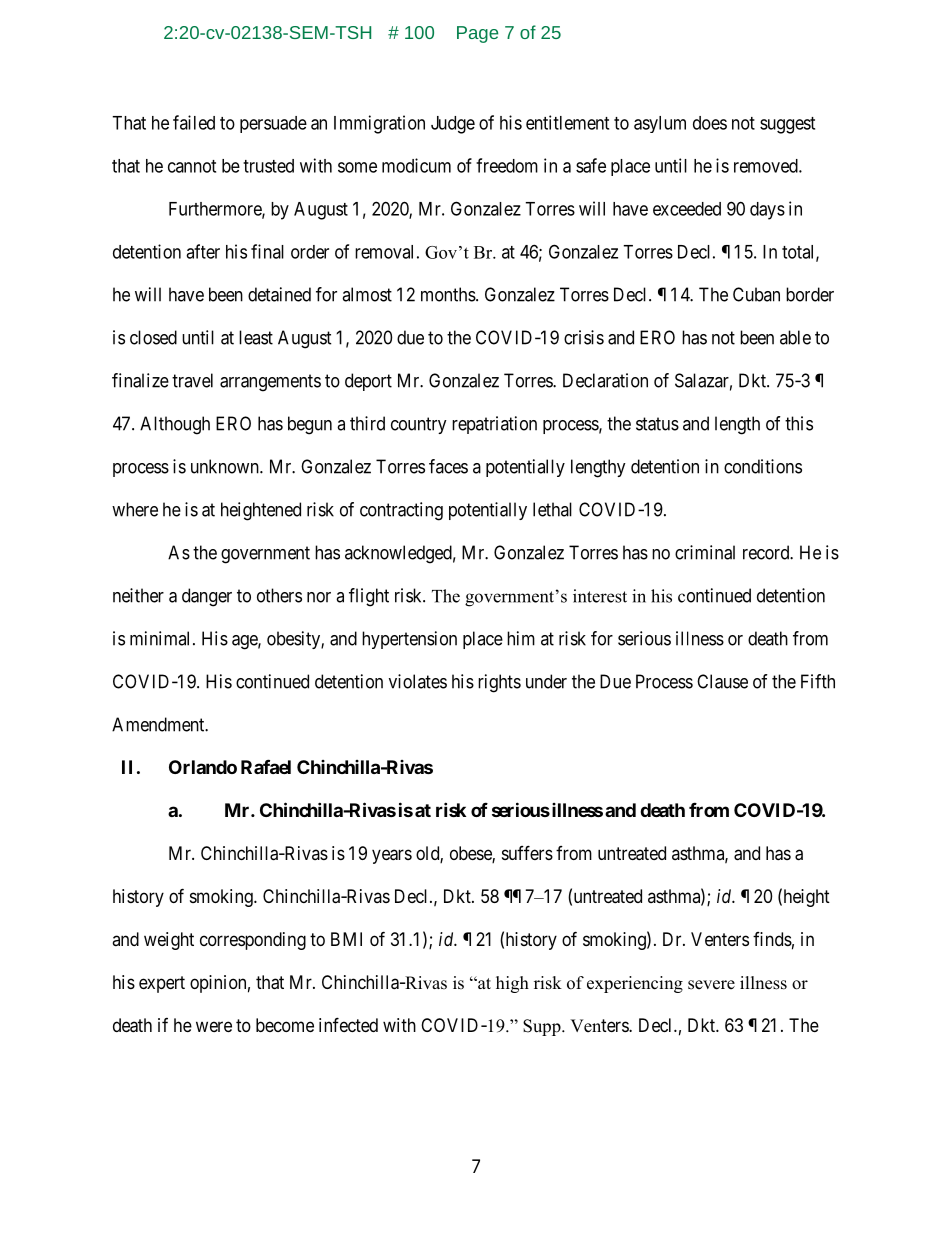 The height and width of the screenshot is (1233, 952). What do you see at coordinates (162, 638) in the screenshot?
I see `minimal` at bounding box center [162, 638].
